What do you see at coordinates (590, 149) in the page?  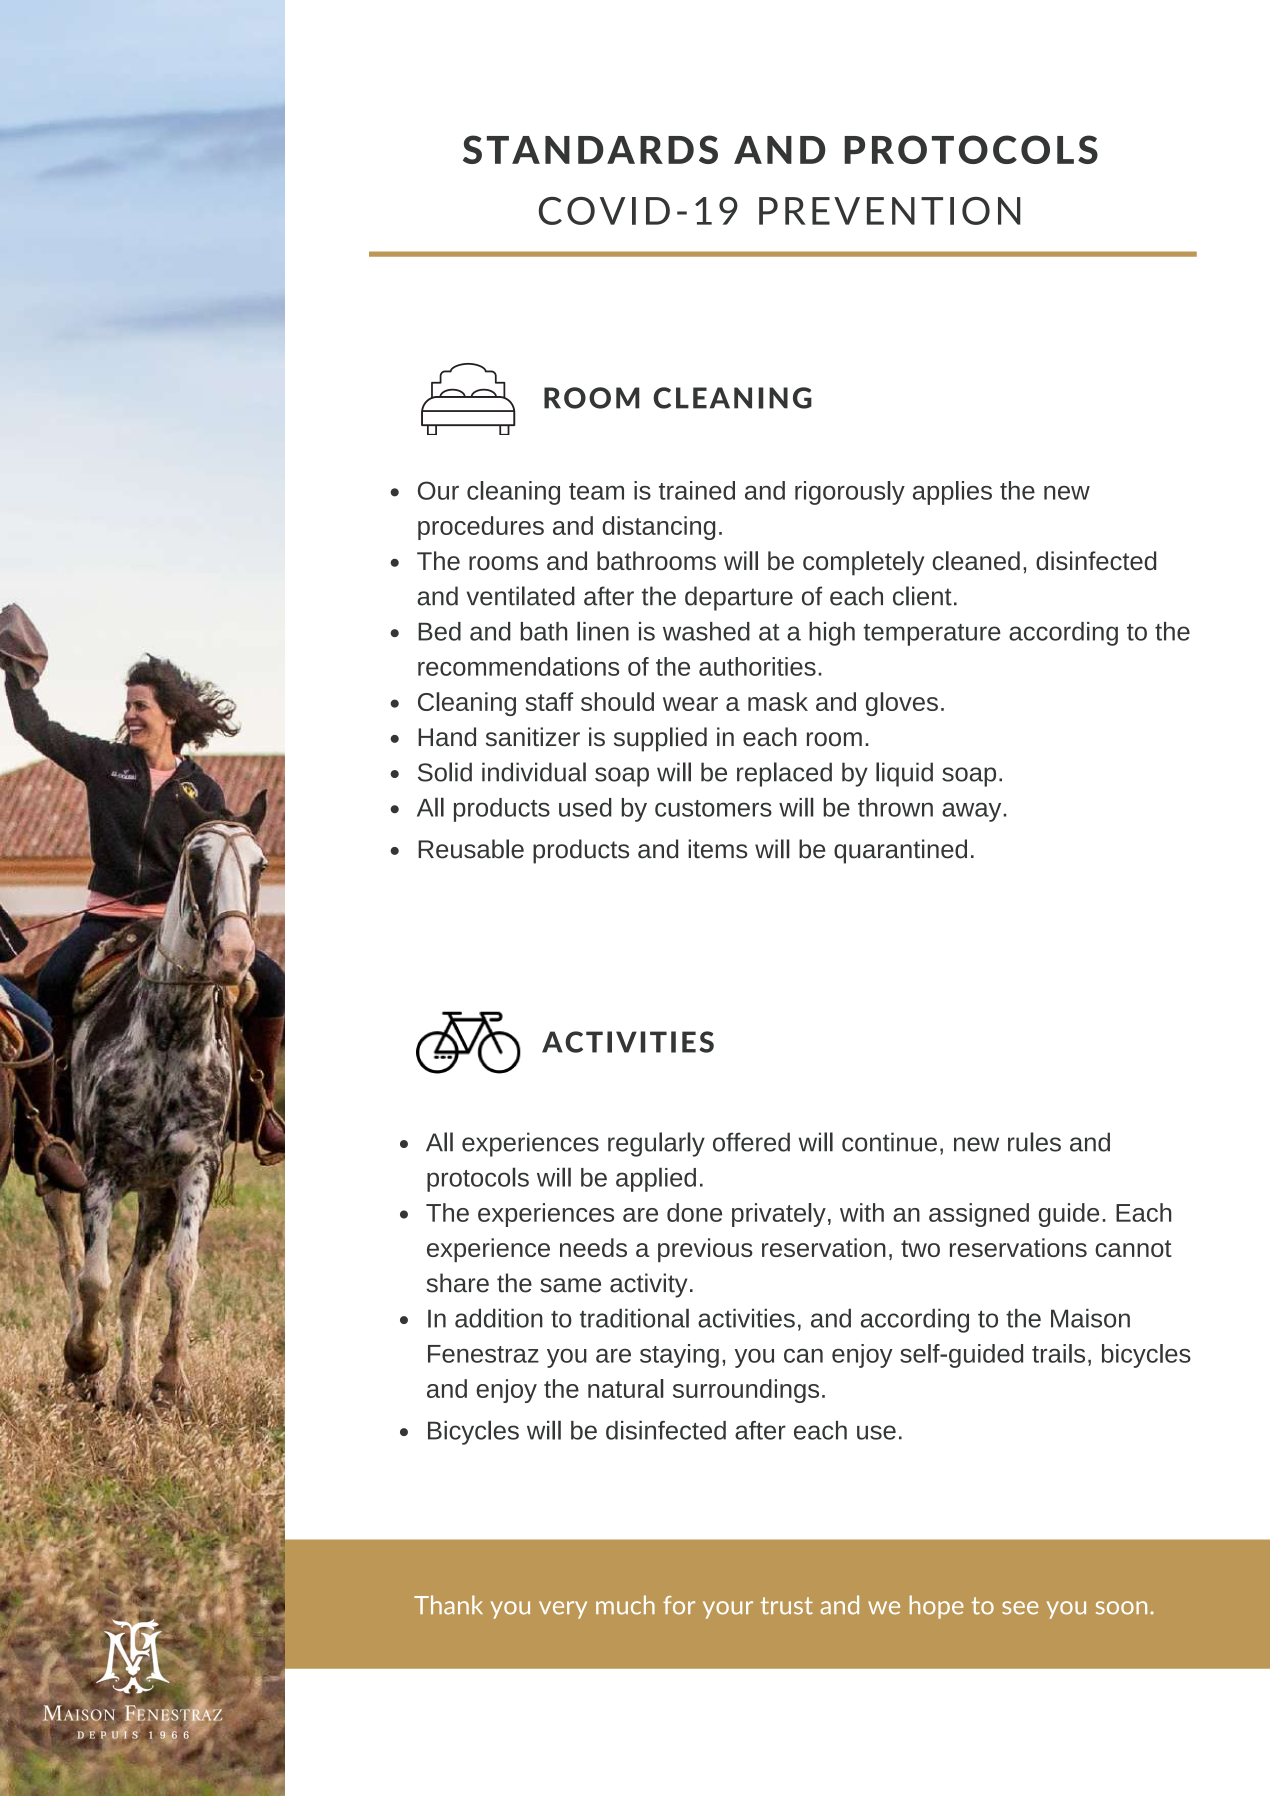 I see `STANDARDS` at bounding box center [590, 149].
